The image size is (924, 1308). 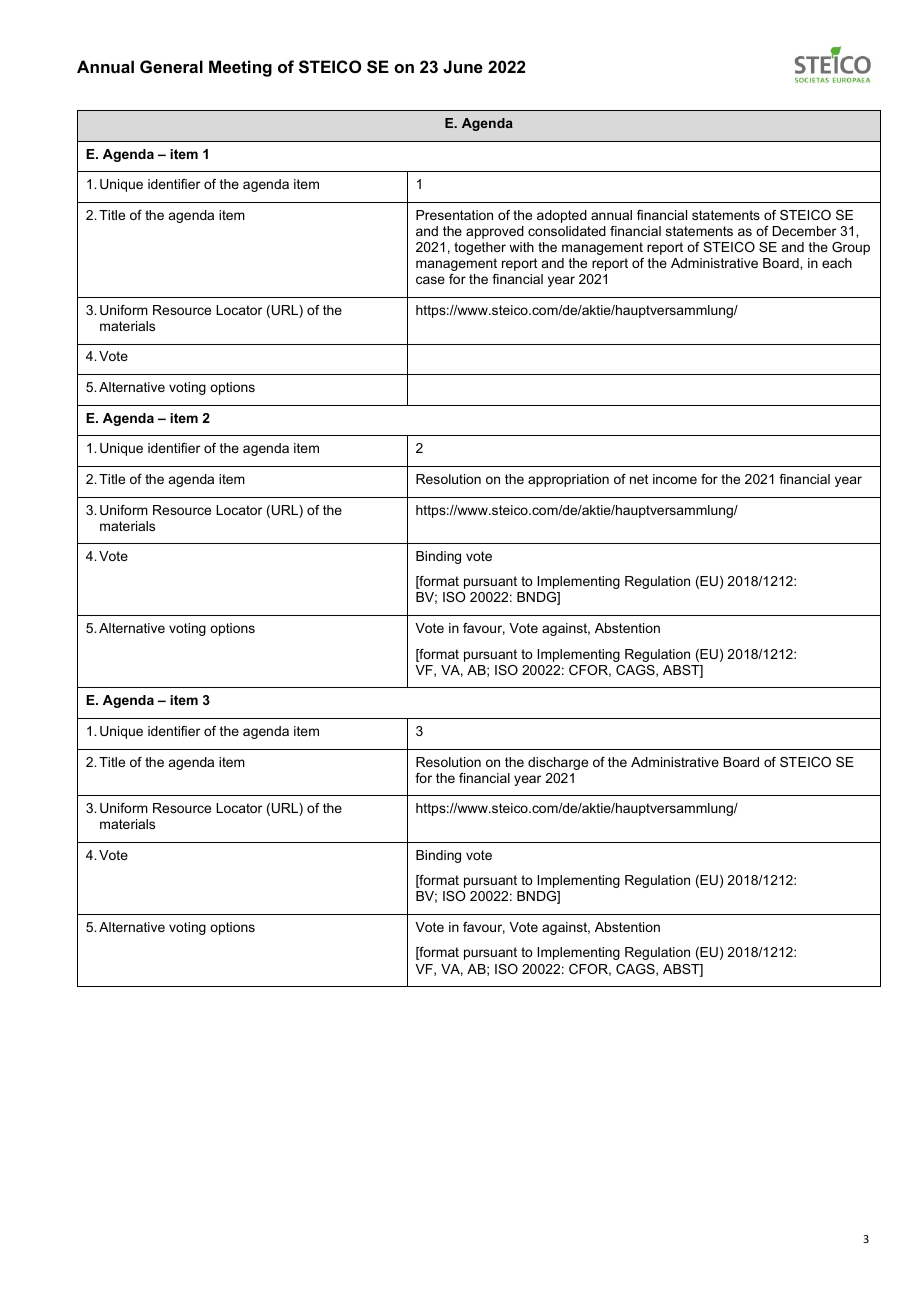 I want to click on income, so click(x=675, y=479).
